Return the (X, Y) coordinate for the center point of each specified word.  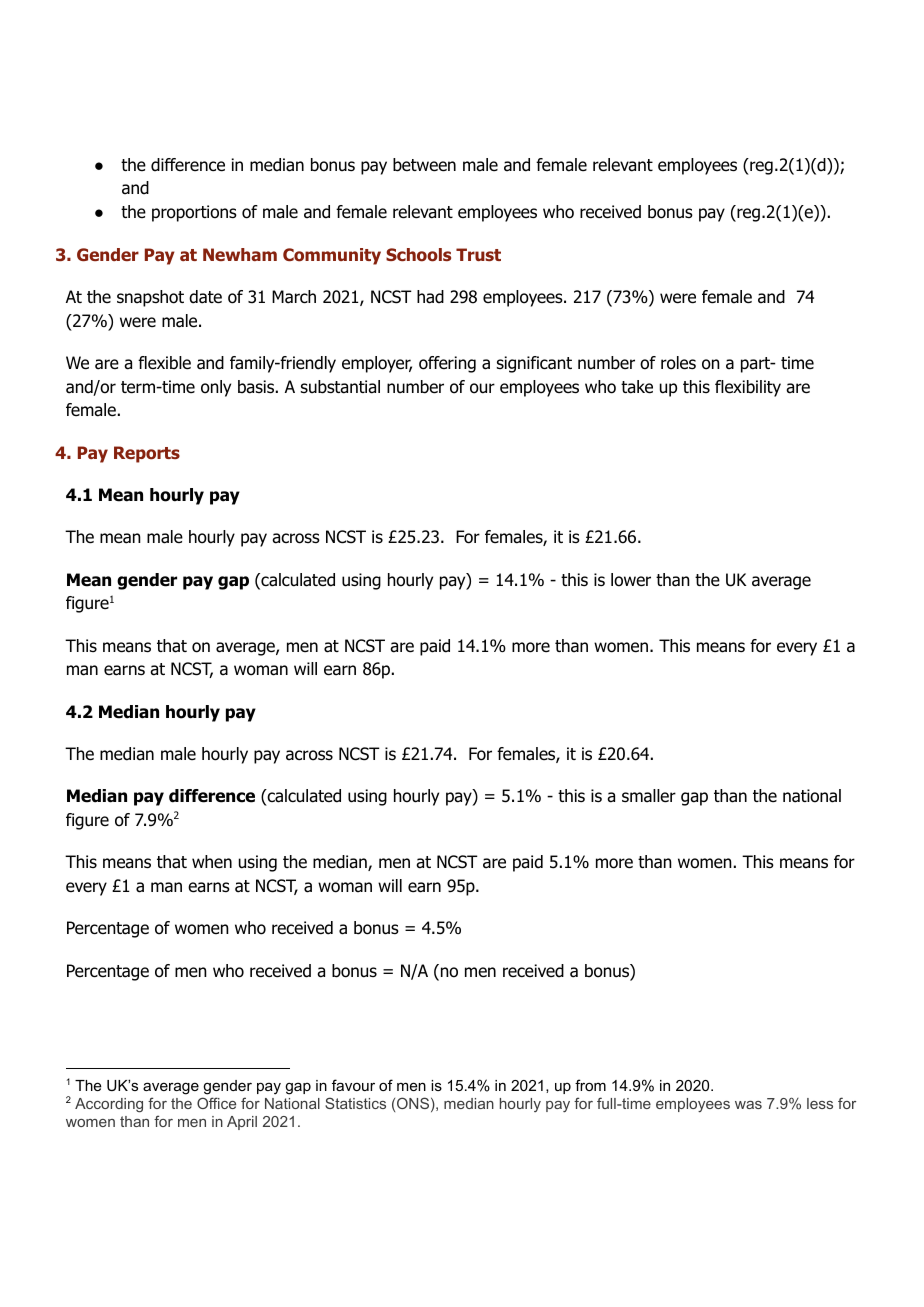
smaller (649, 796)
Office (216, 1103)
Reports (147, 454)
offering (447, 364)
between (424, 165)
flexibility (748, 388)
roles (678, 363)
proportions (194, 213)
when (212, 862)
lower (631, 580)
